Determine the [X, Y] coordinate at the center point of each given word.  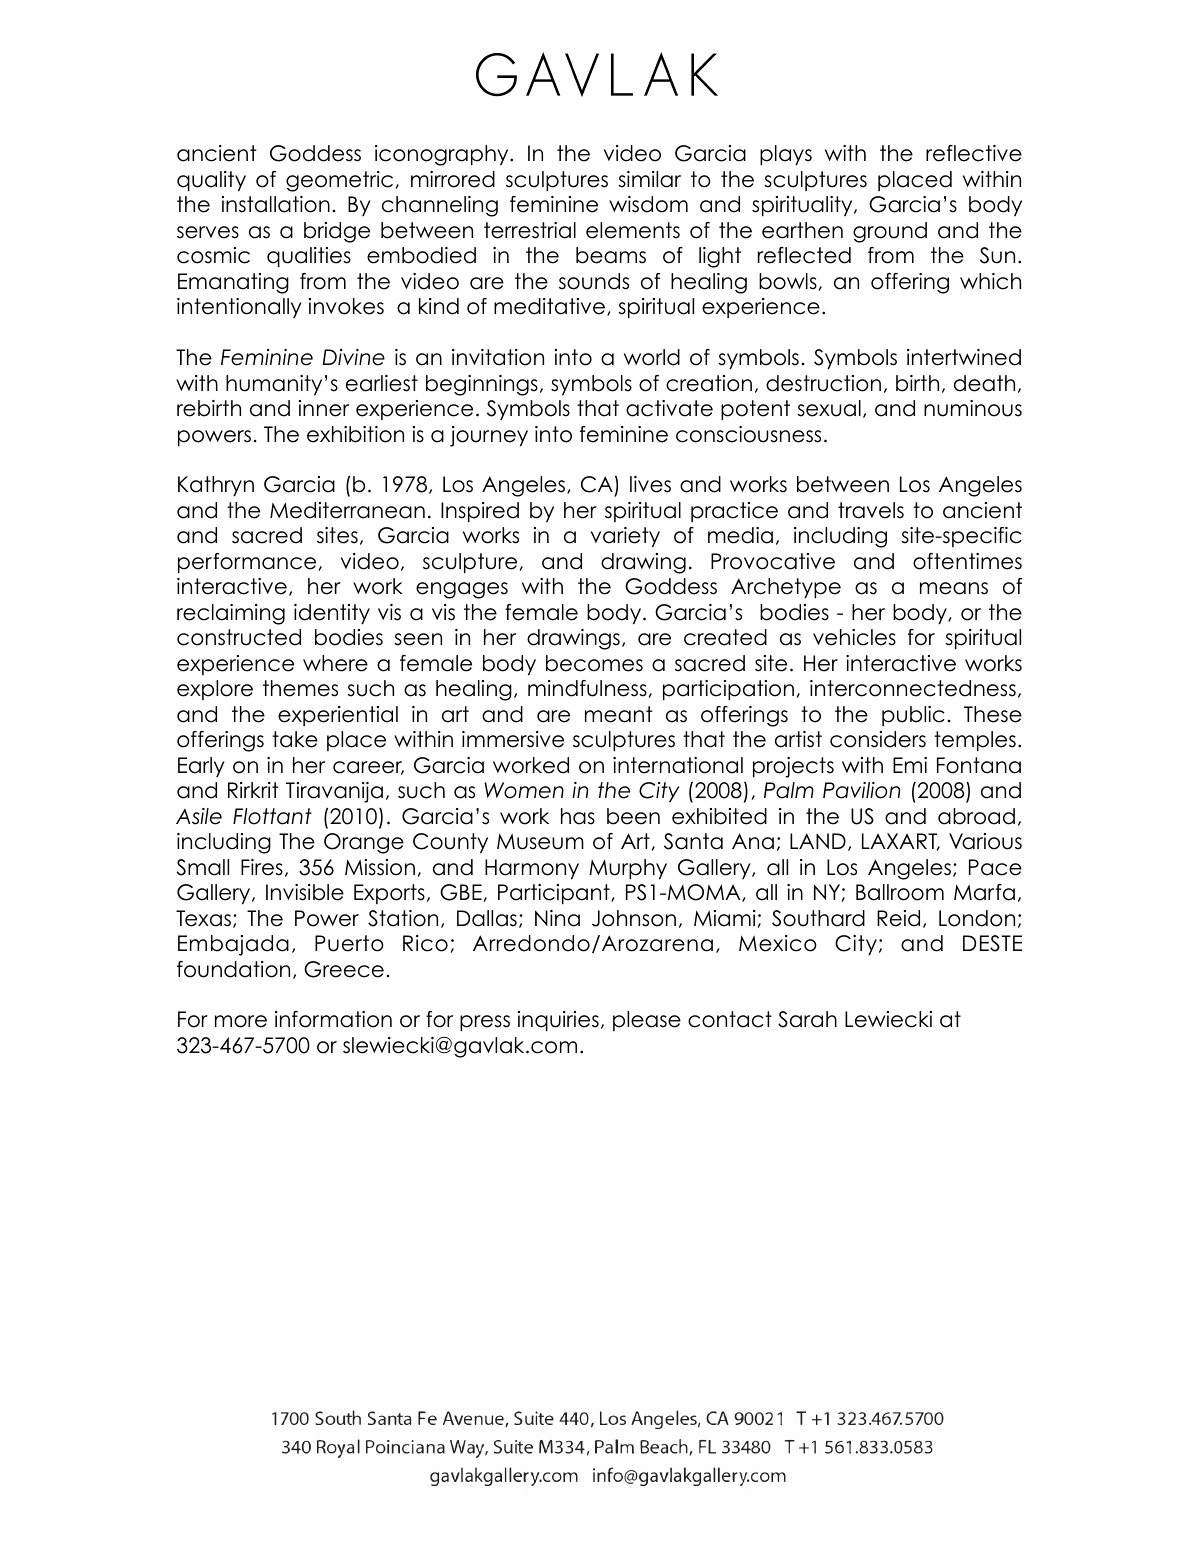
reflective [974, 153]
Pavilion [861, 790]
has [578, 816]
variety [625, 537]
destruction [823, 383]
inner [324, 408]
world [652, 357]
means [954, 588]
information [333, 1019]
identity [332, 614]
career [368, 768]
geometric [339, 181]
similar [649, 179]
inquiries [558, 1021]
